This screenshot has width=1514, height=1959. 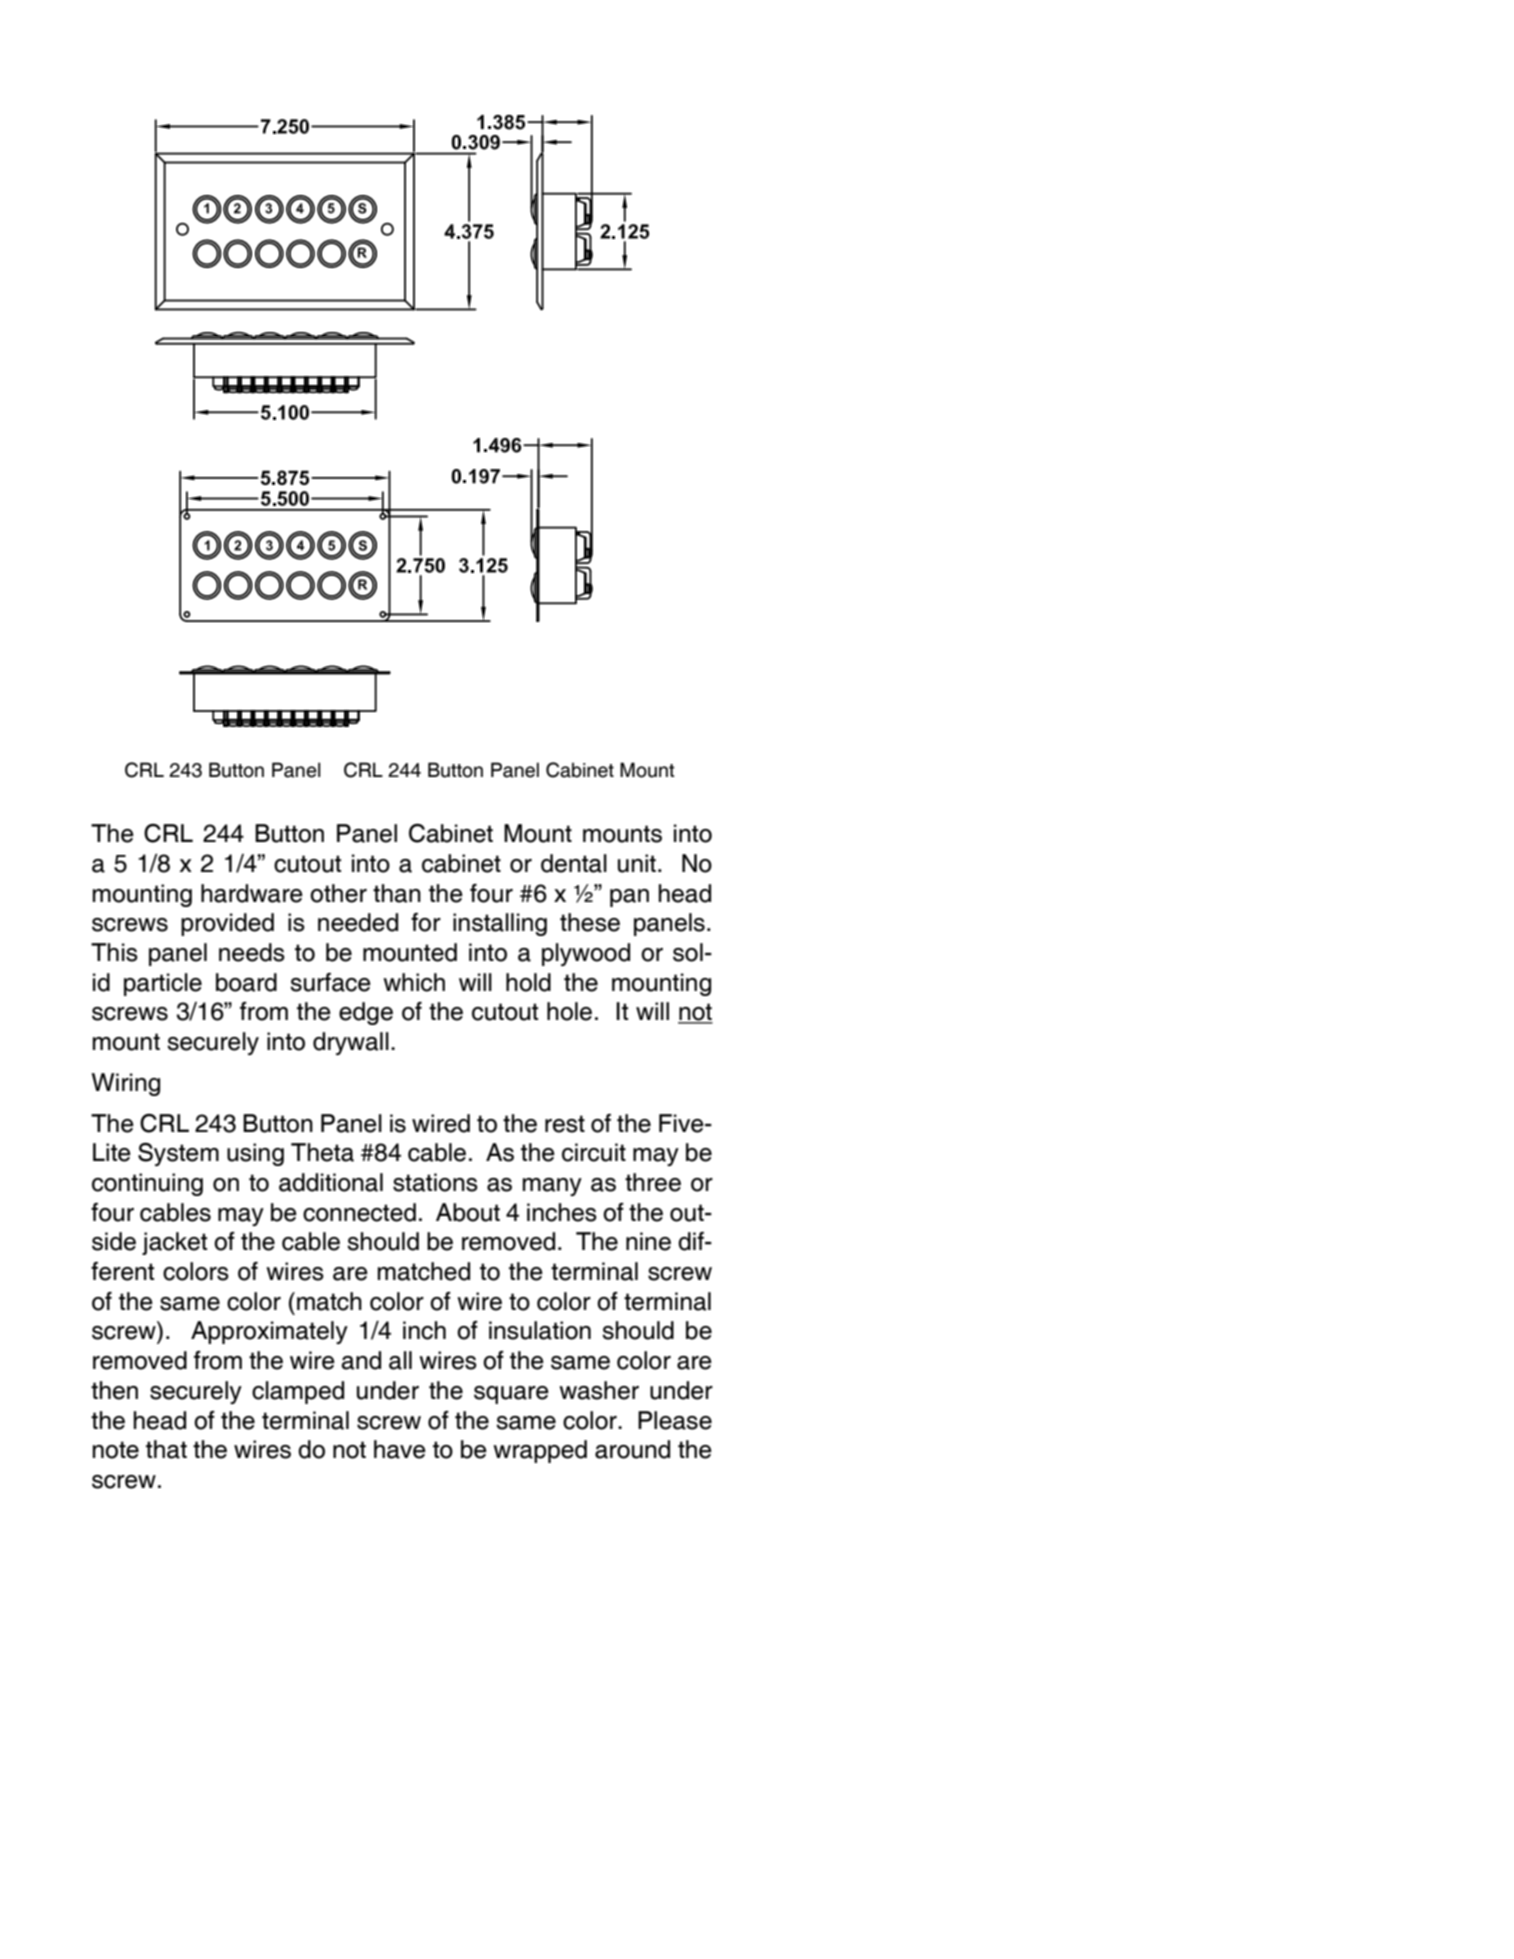 I want to click on around, so click(x=632, y=1449).
